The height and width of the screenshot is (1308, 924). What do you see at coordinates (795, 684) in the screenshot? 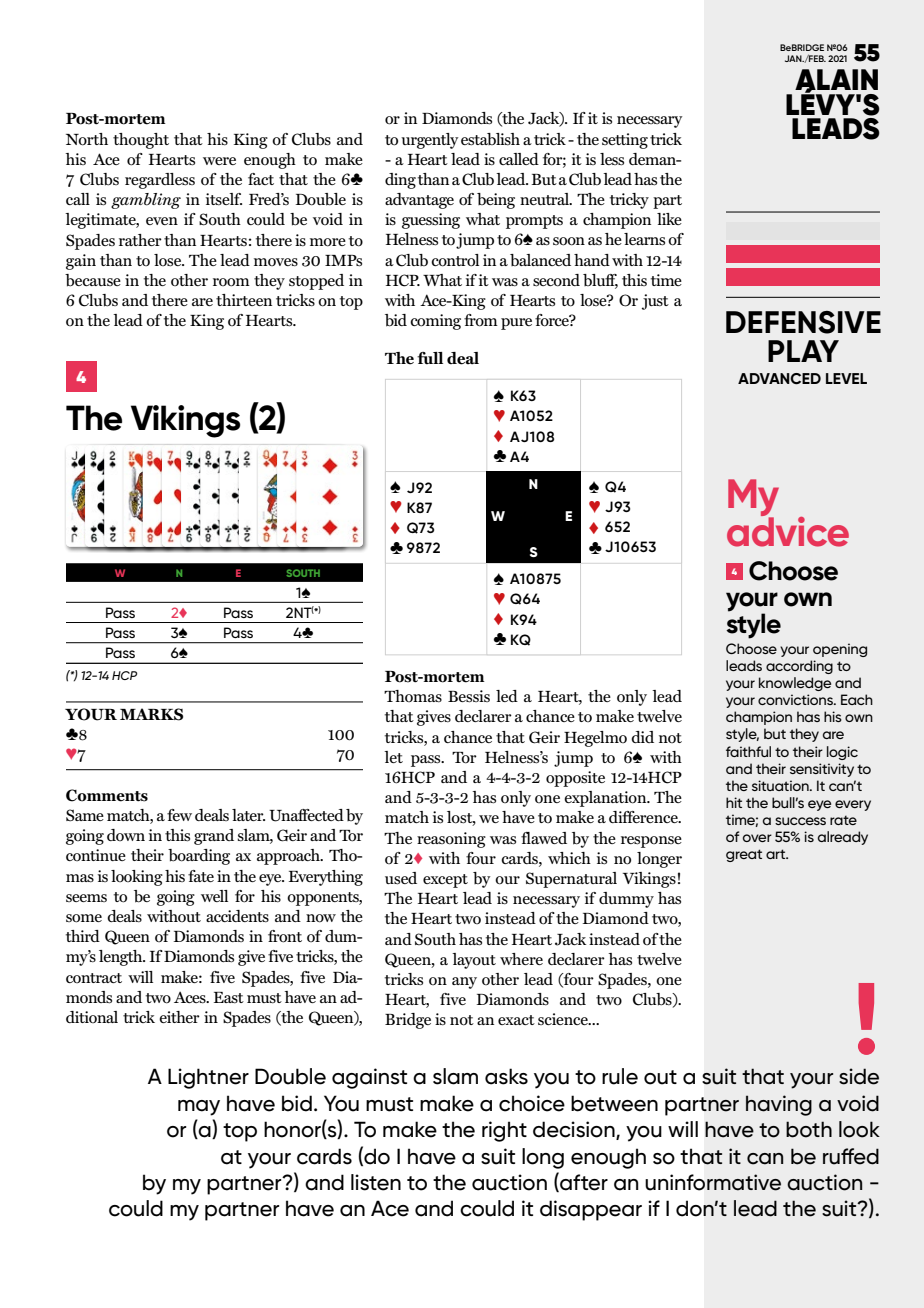
I see `knowledge` at bounding box center [795, 684].
